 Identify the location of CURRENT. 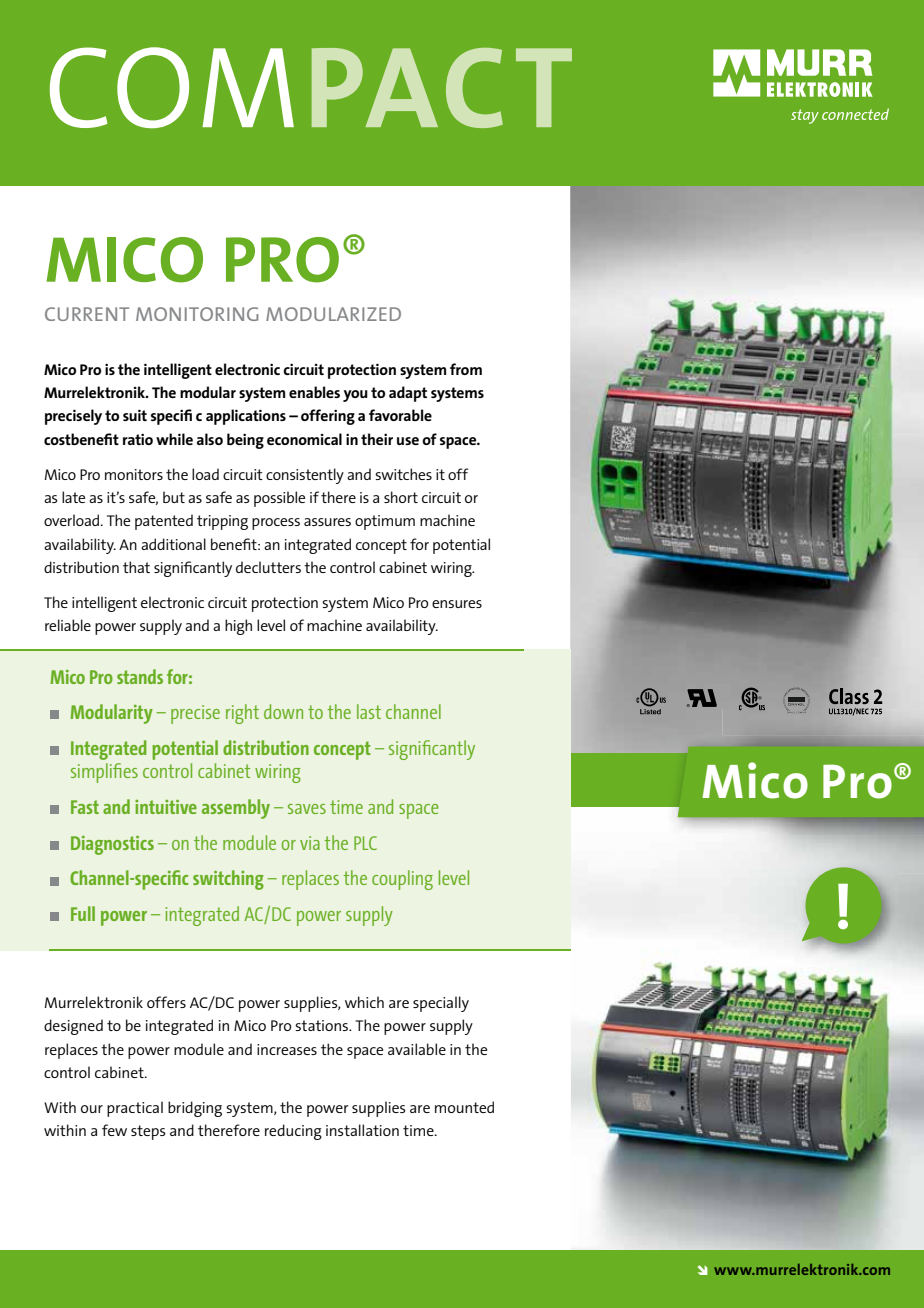
(87, 314).
